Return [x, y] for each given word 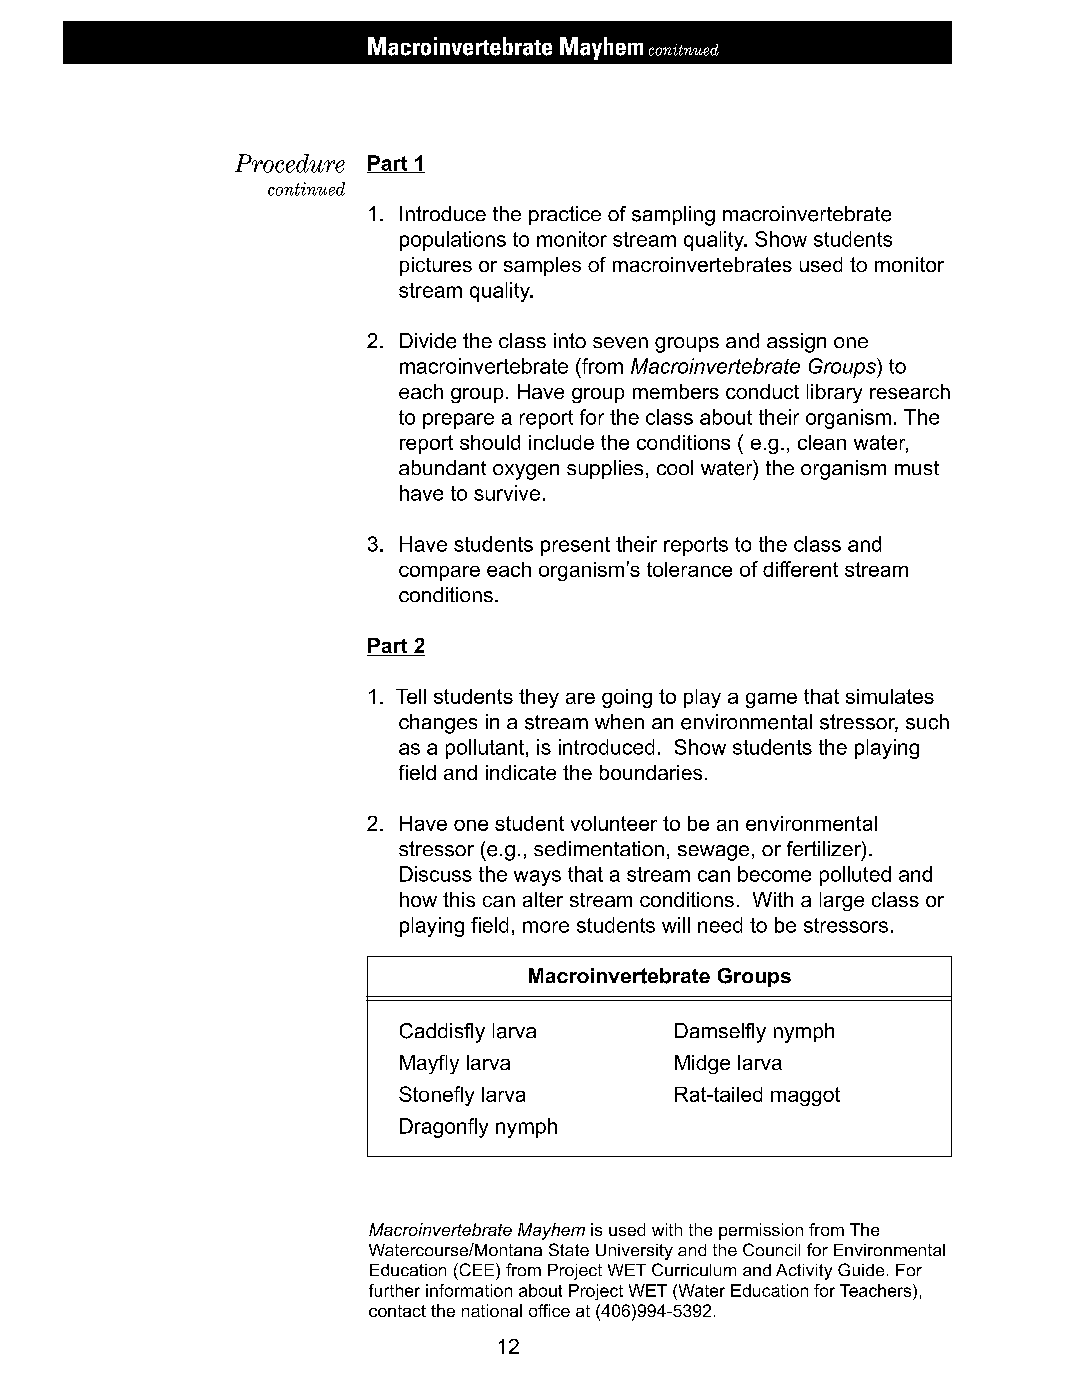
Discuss [436, 874]
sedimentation [599, 848]
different [800, 569]
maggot [805, 1096]
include [561, 442]
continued [306, 189]
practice [565, 215]
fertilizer [825, 850]
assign [796, 343]
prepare [458, 421]
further [394, 1290]
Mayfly [429, 1064]
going [627, 698]
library [834, 393]
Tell [411, 696]
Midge [702, 1064]
